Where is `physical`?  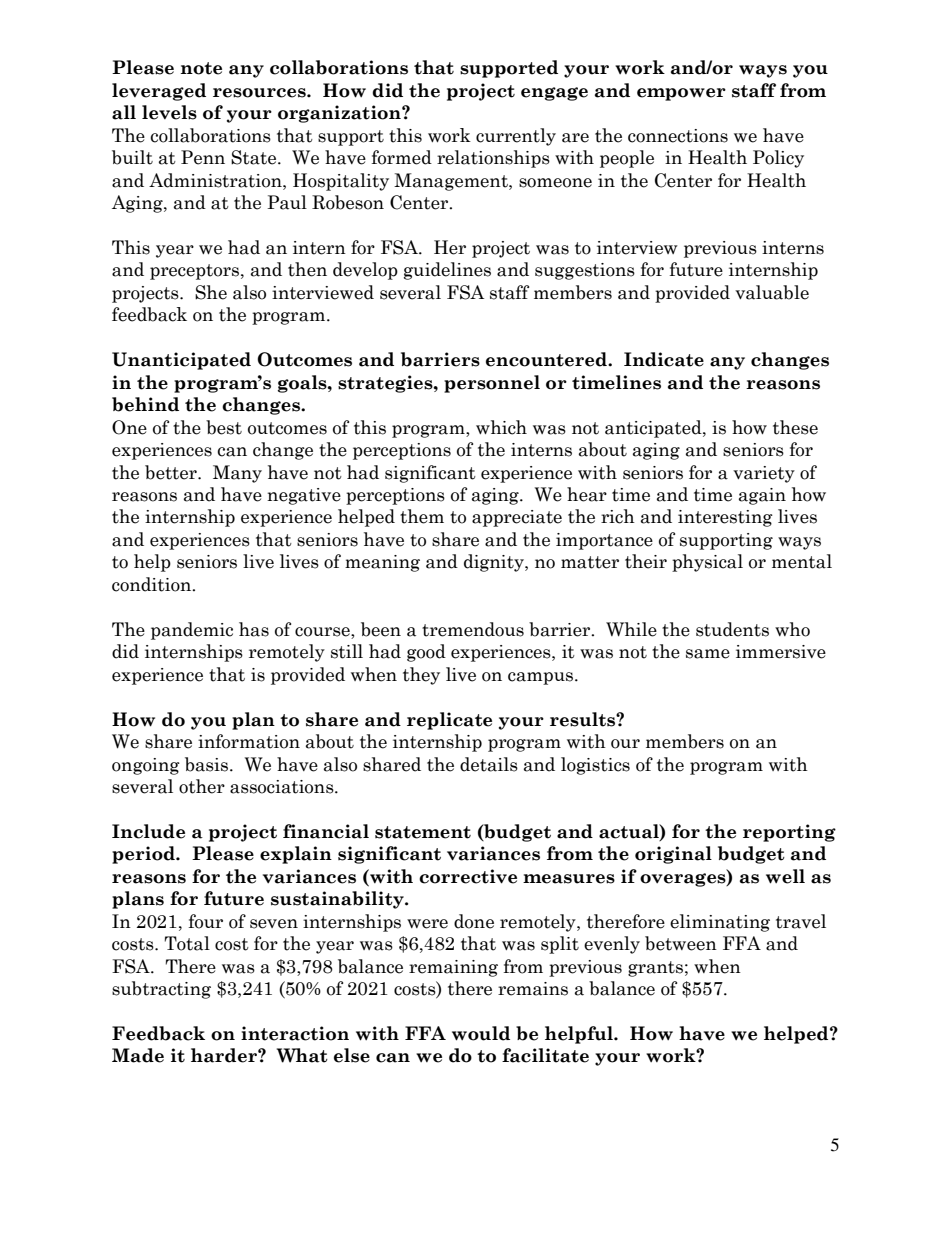
physical is located at coordinates (707, 563).
